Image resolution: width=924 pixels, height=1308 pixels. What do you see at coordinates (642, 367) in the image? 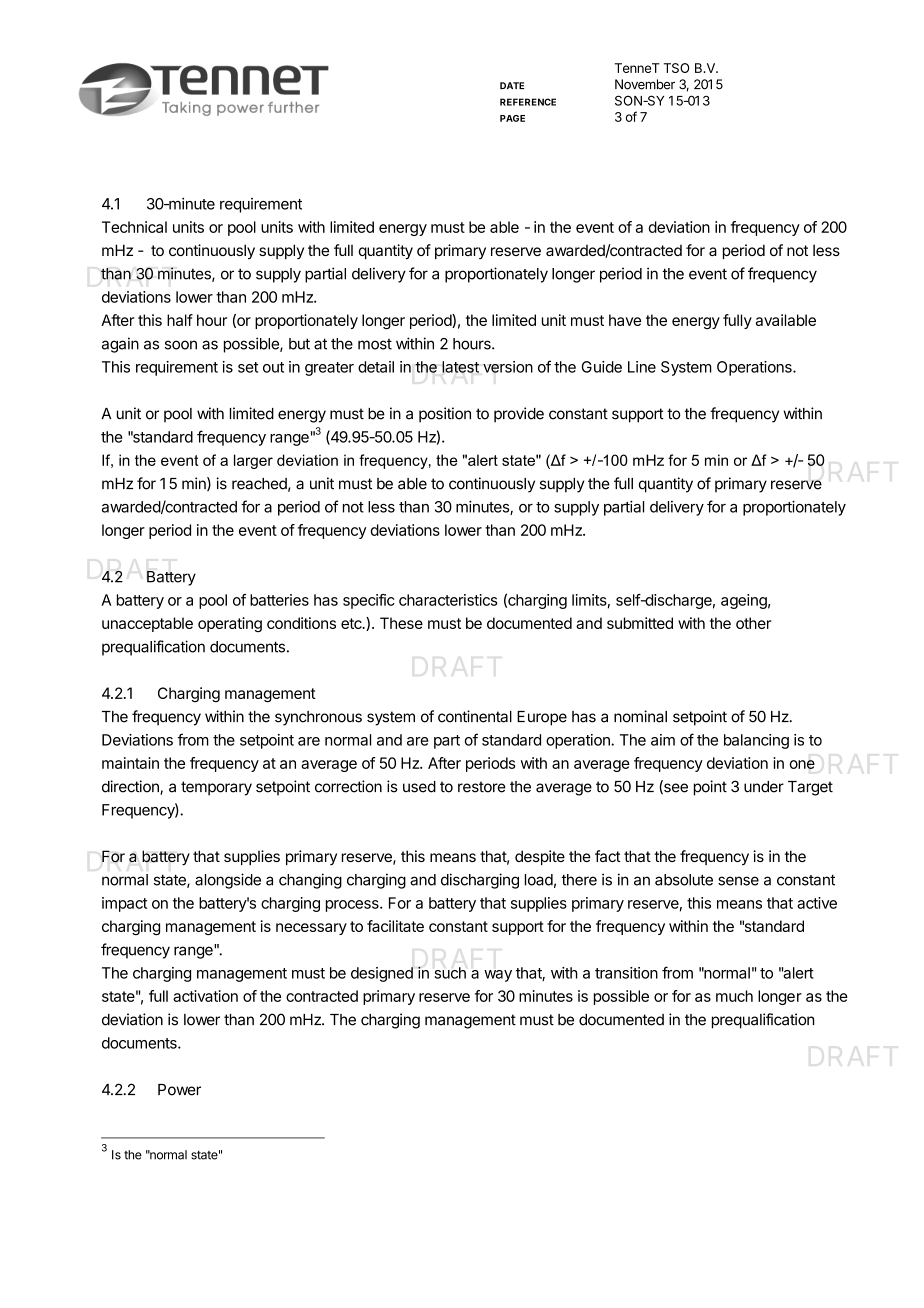
I see `Line` at bounding box center [642, 367].
